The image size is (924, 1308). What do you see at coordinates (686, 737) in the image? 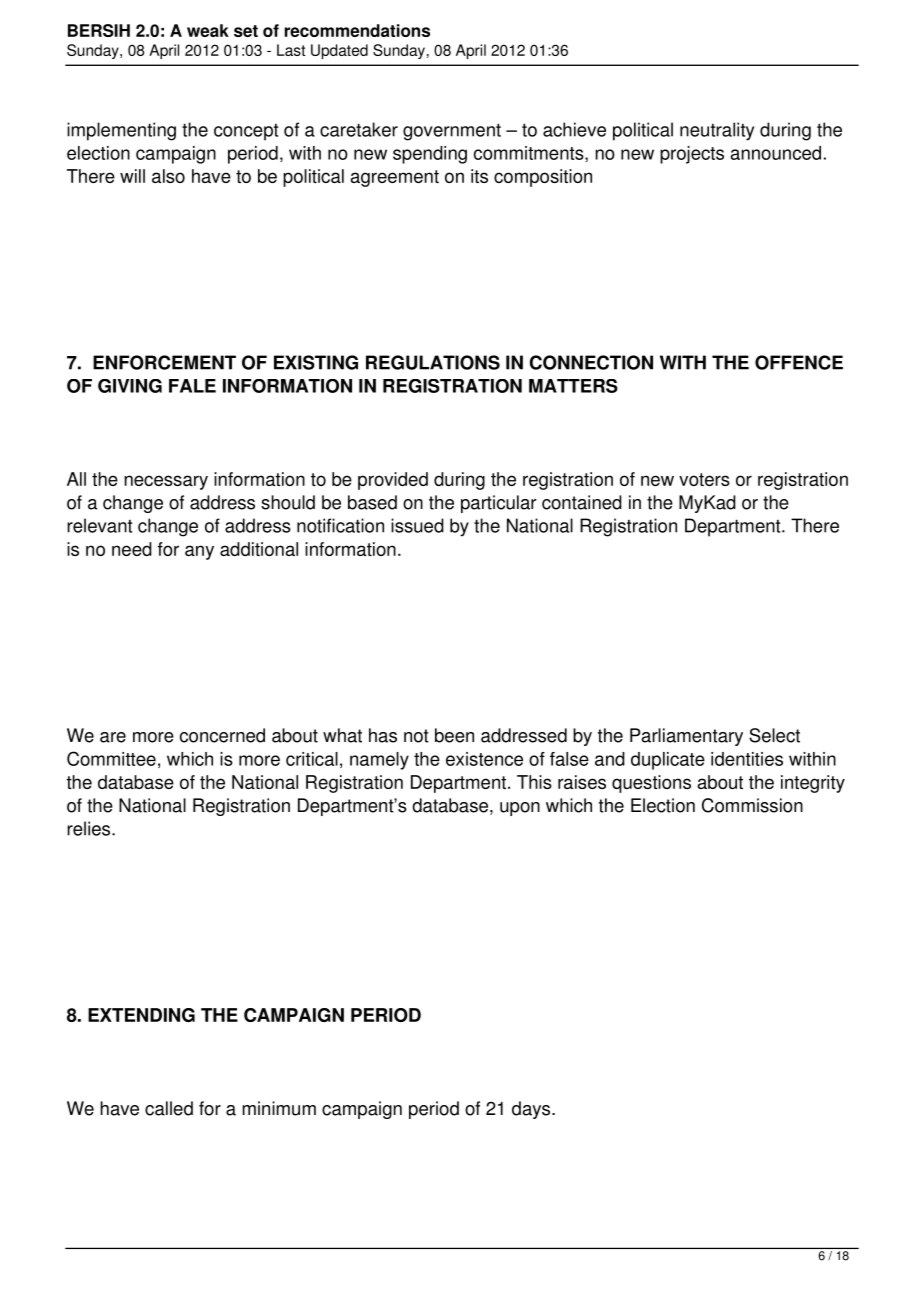
I see `Parliamentary` at bounding box center [686, 737].
